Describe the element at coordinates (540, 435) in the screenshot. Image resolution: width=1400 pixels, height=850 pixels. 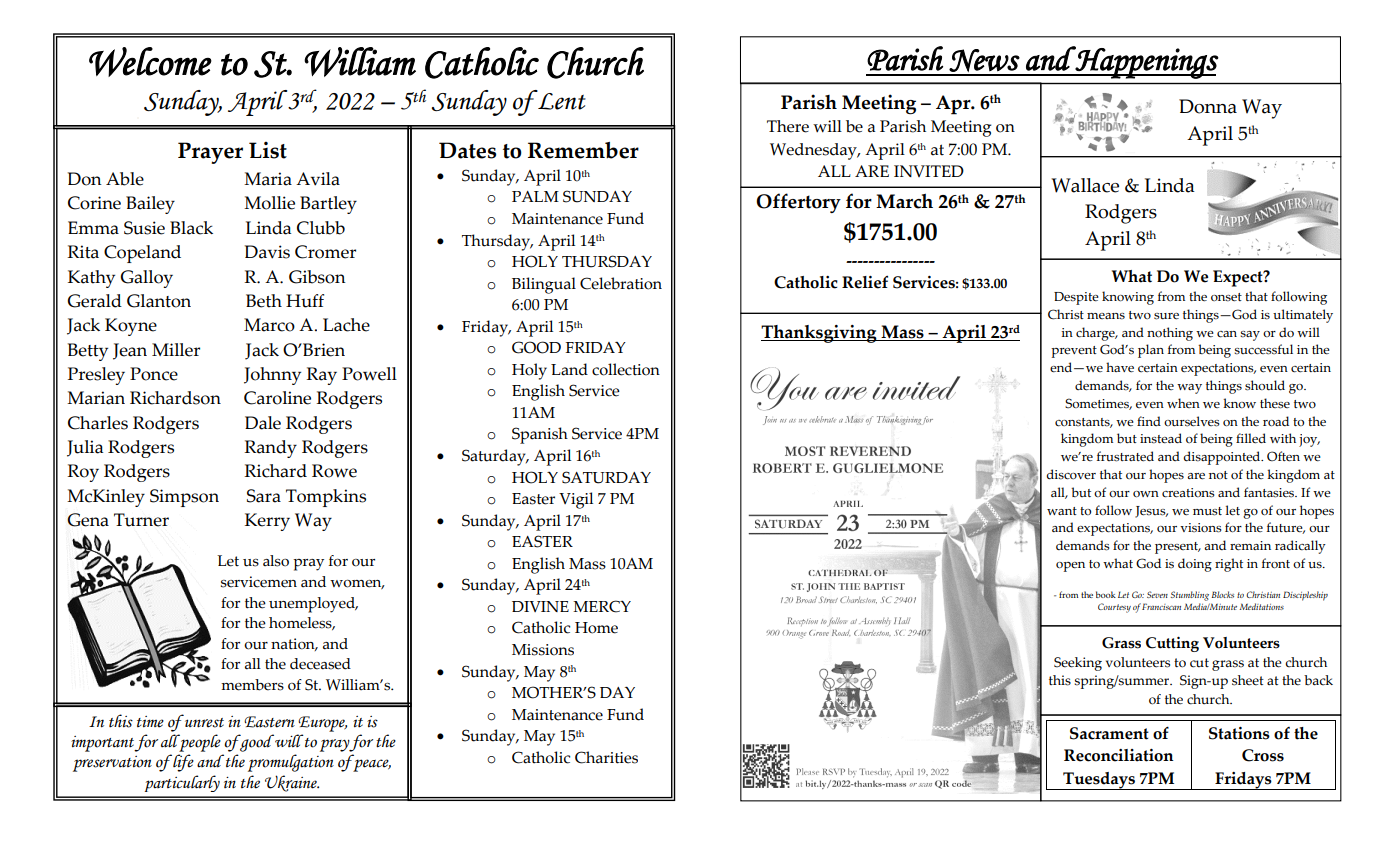
I see `Spanish` at that location.
